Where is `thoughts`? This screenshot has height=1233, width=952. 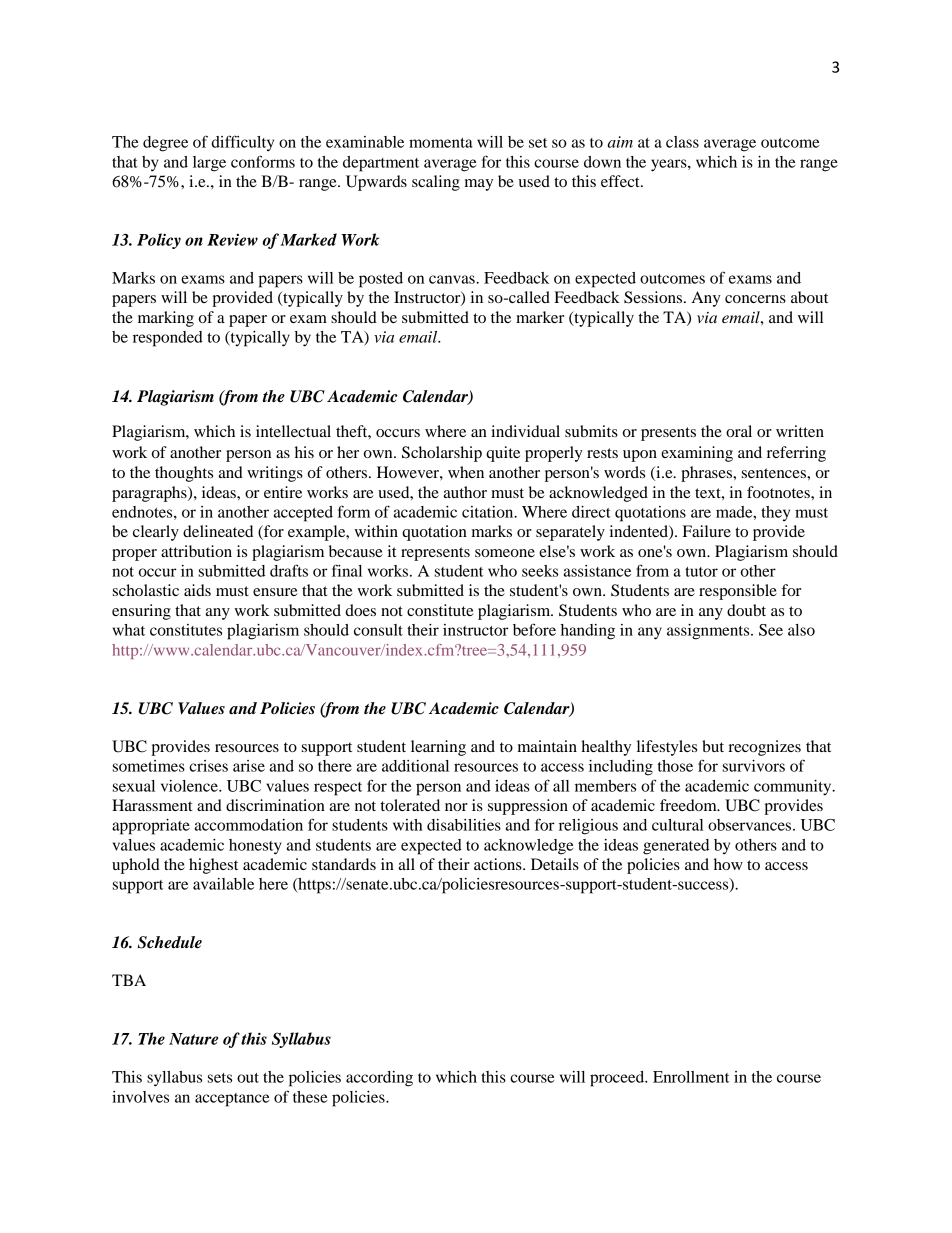
thoughts is located at coordinates (184, 474).
